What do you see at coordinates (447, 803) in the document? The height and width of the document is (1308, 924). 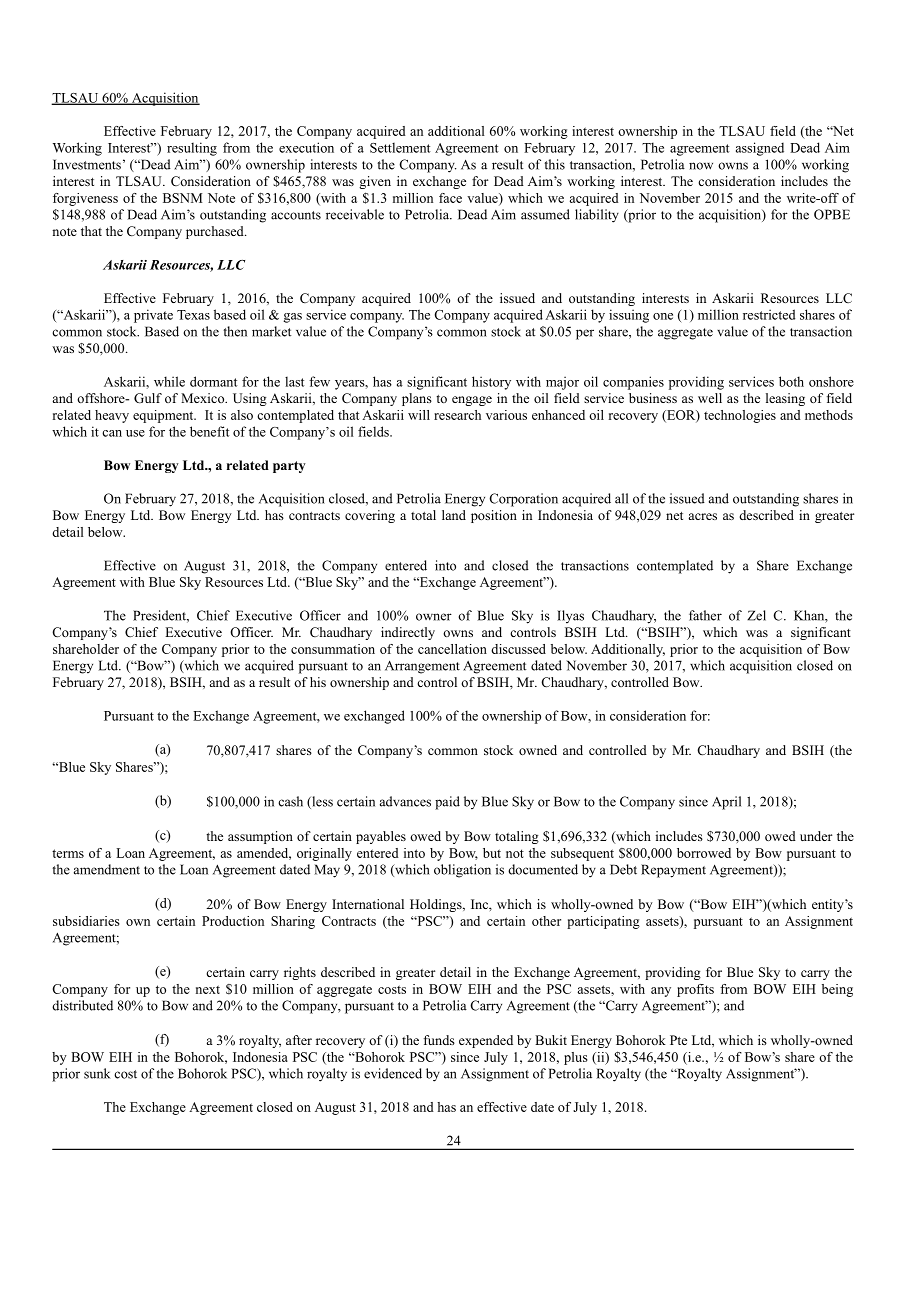 I see `paid` at bounding box center [447, 803].
